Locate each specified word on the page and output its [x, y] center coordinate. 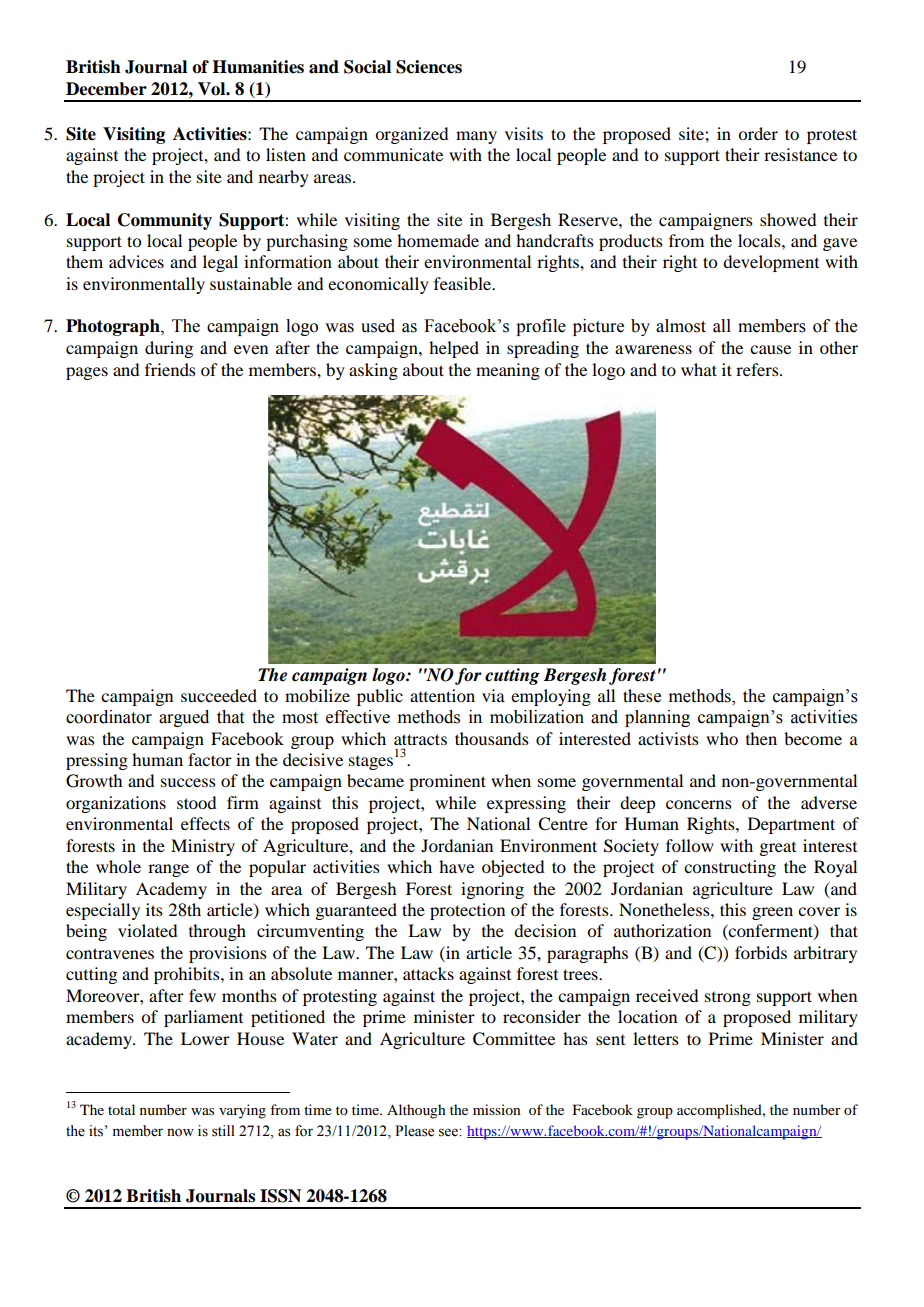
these [642, 696]
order [758, 133]
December [106, 89]
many [476, 137]
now [180, 1132]
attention [442, 695]
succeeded [219, 695]
